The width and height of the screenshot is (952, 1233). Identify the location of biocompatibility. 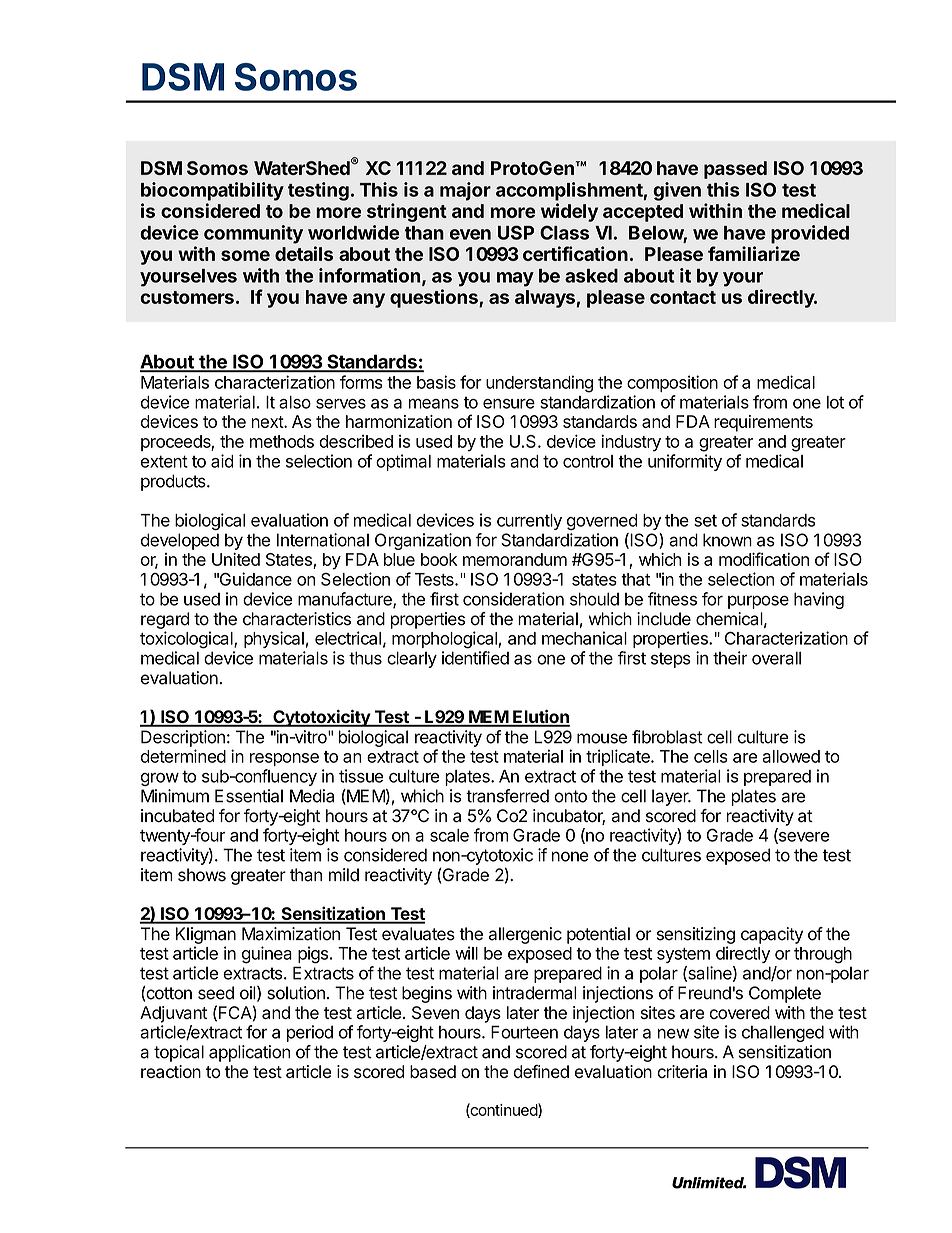
(212, 191).
